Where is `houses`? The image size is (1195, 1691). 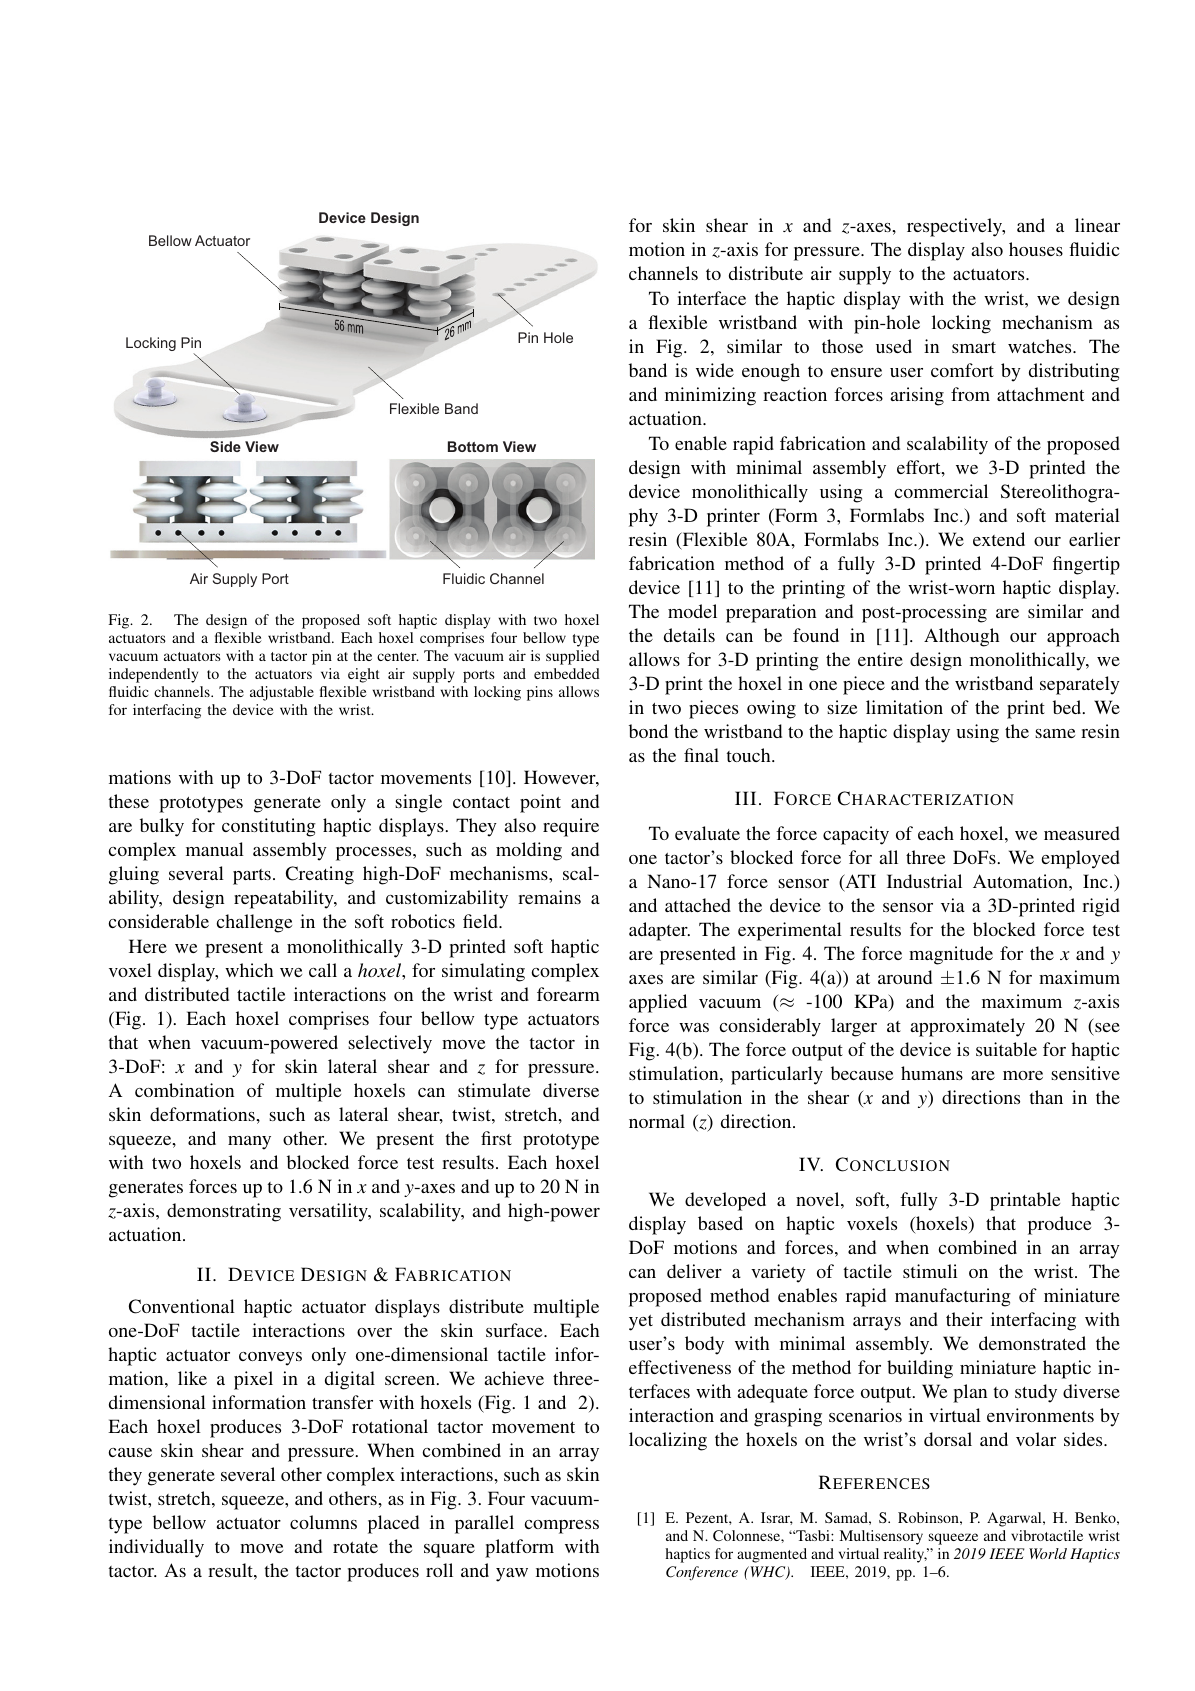
houses is located at coordinates (1036, 249).
